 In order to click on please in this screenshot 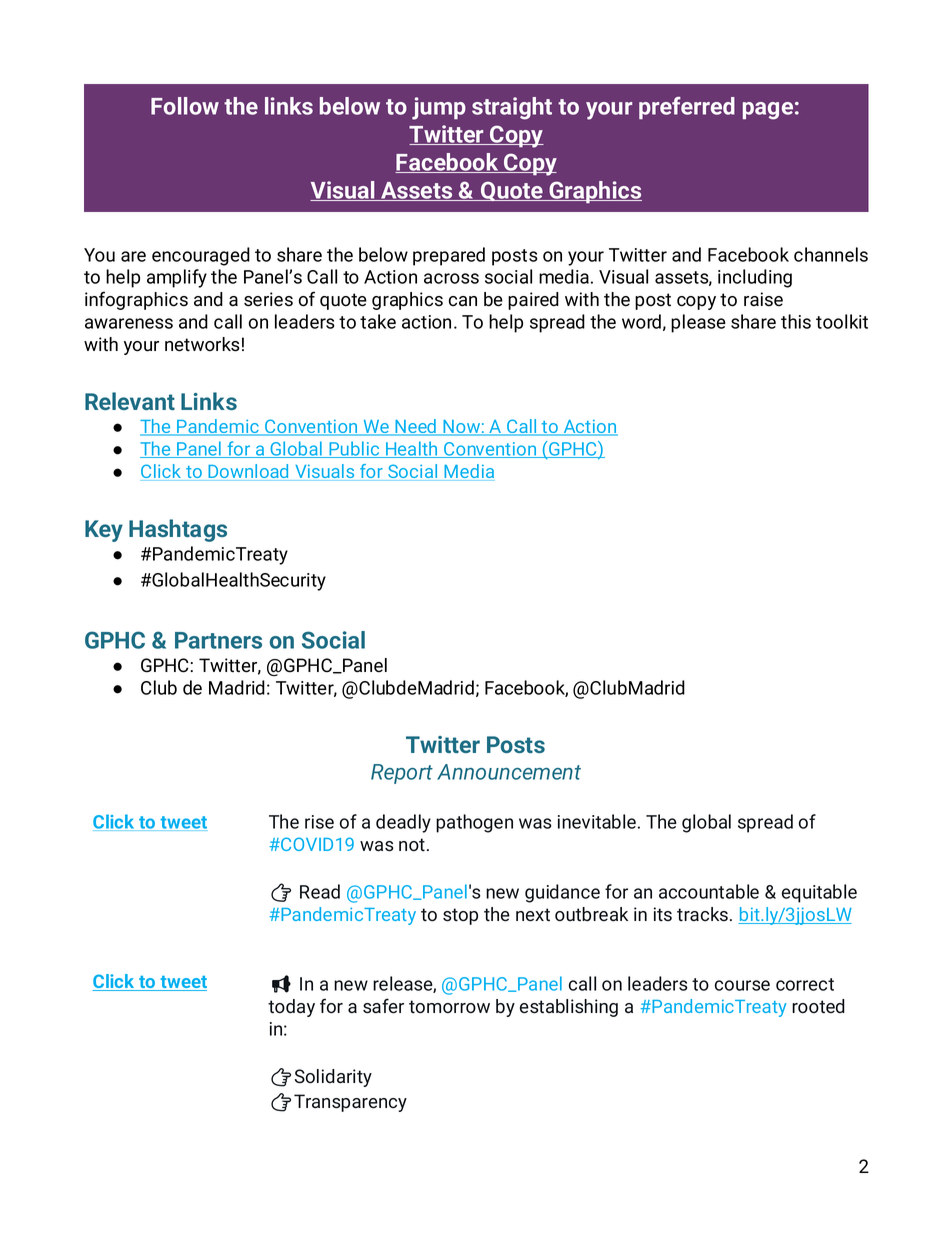, I will do `click(698, 323)`.
